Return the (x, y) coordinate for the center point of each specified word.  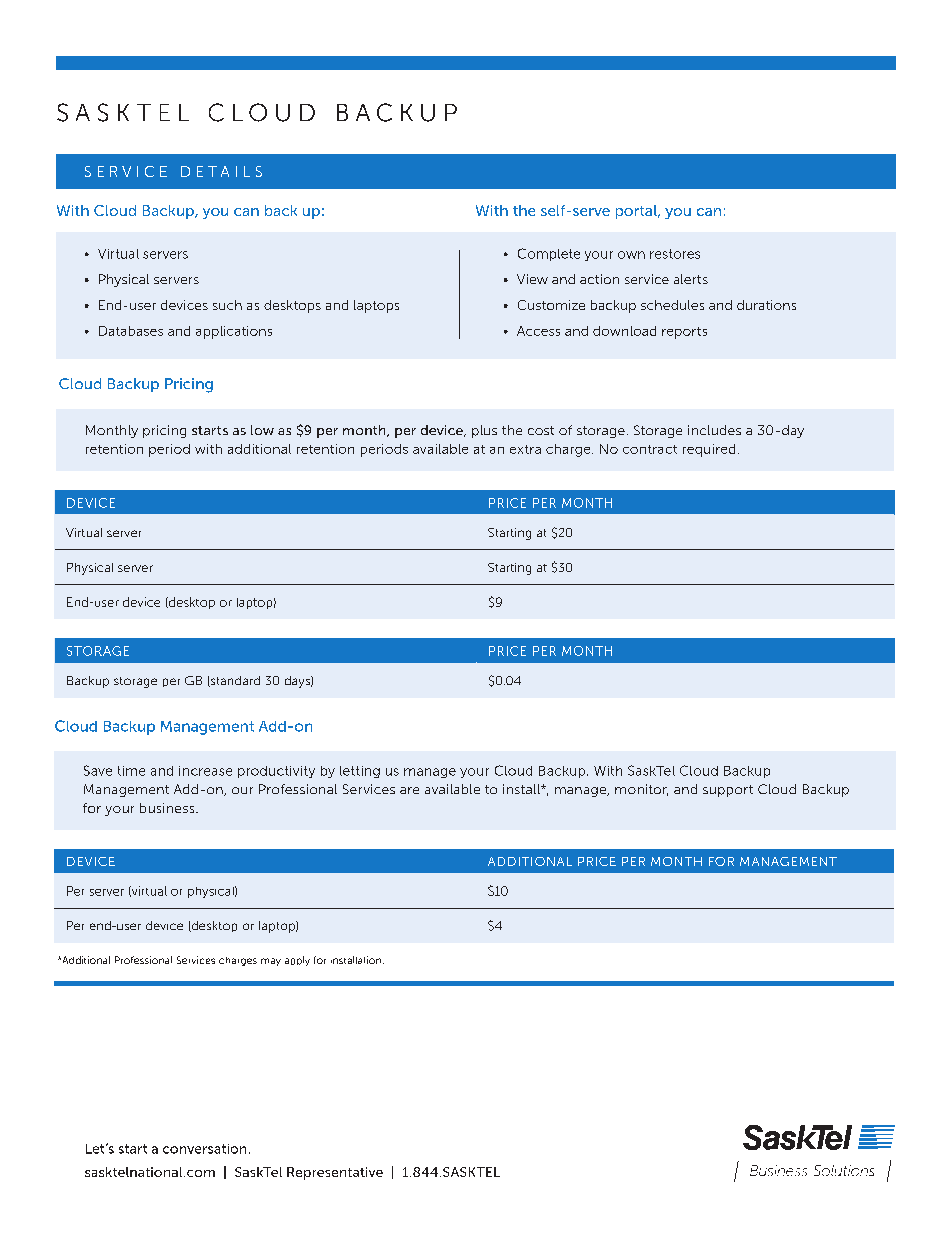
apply (297, 961)
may (271, 962)
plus (484, 431)
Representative (335, 1173)
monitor (641, 790)
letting (360, 772)
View (532, 279)
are (409, 790)
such (227, 305)
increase (205, 771)
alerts (691, 279)
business (168, 808)
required (709, 450)
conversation (204, 1149)
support (728, 791)
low (262, 430)
